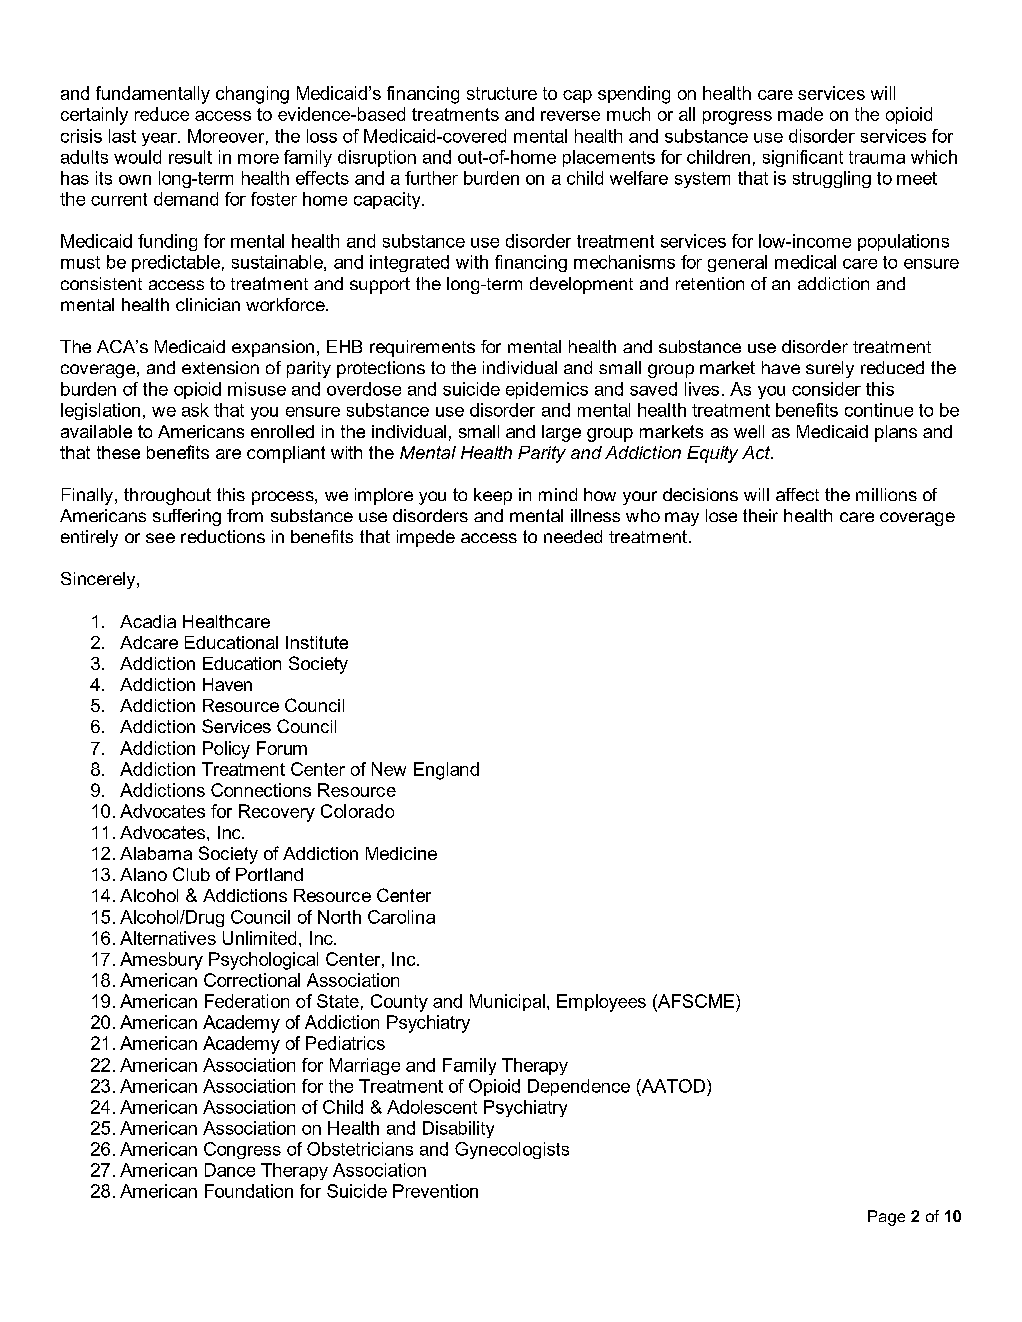 This document has width=1022, height=1322. I want to click on epidemics, so click(547, 390).
